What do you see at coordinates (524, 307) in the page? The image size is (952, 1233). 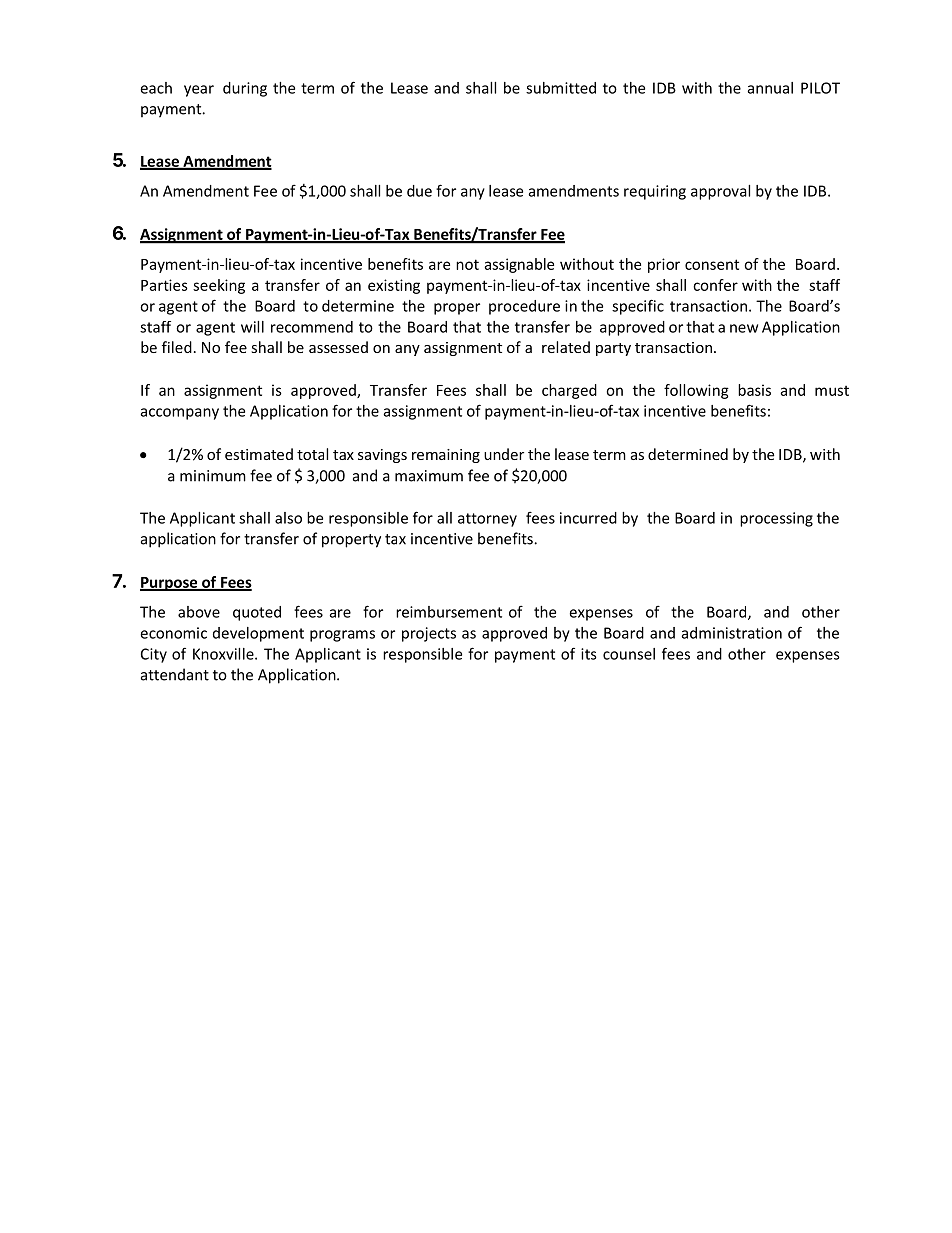 I see `procedure` at bounding box center [524, 307].
